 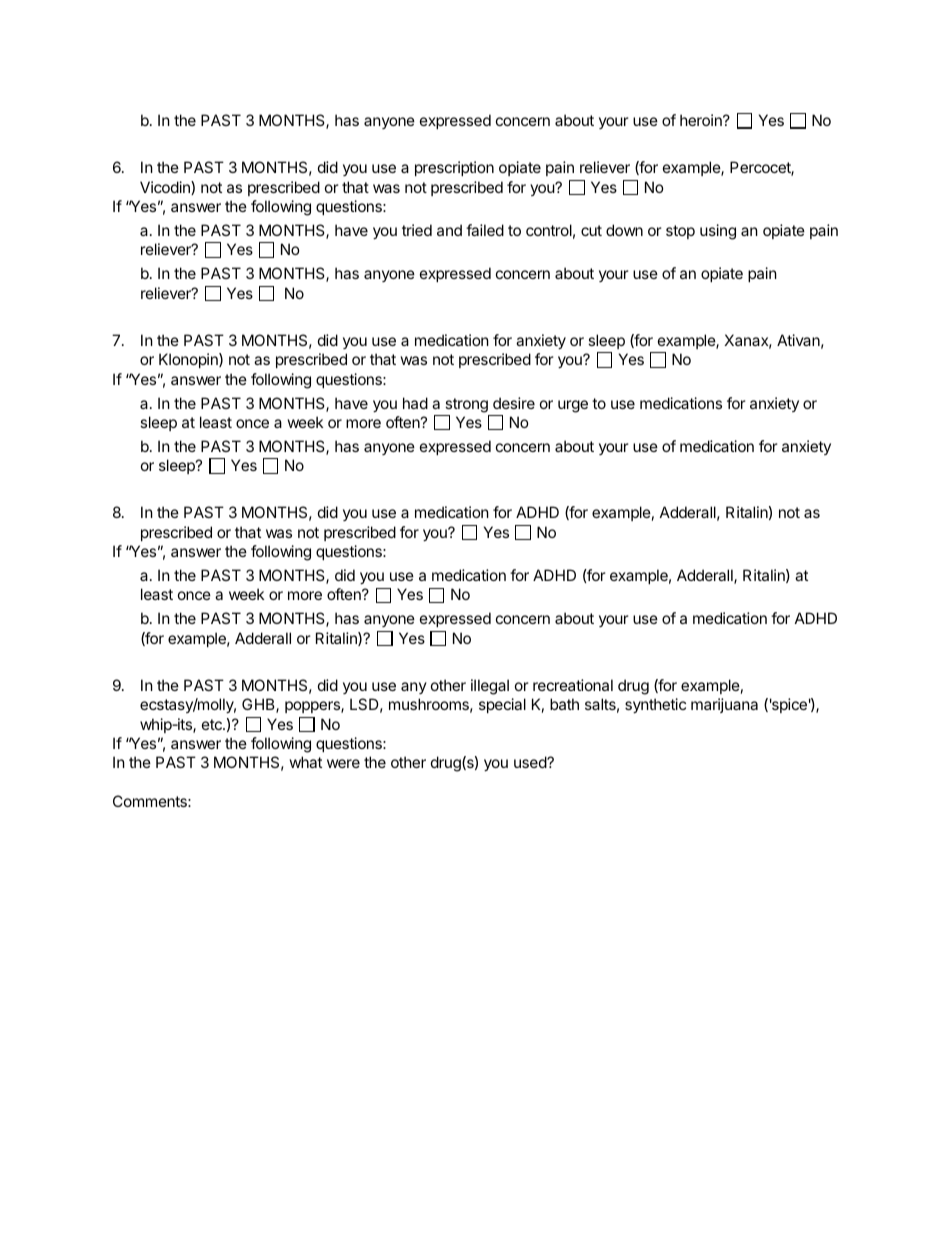 What do you see at coordinates (466, 405) in the image?
I see `strong` at bounding box center [466, 405].
